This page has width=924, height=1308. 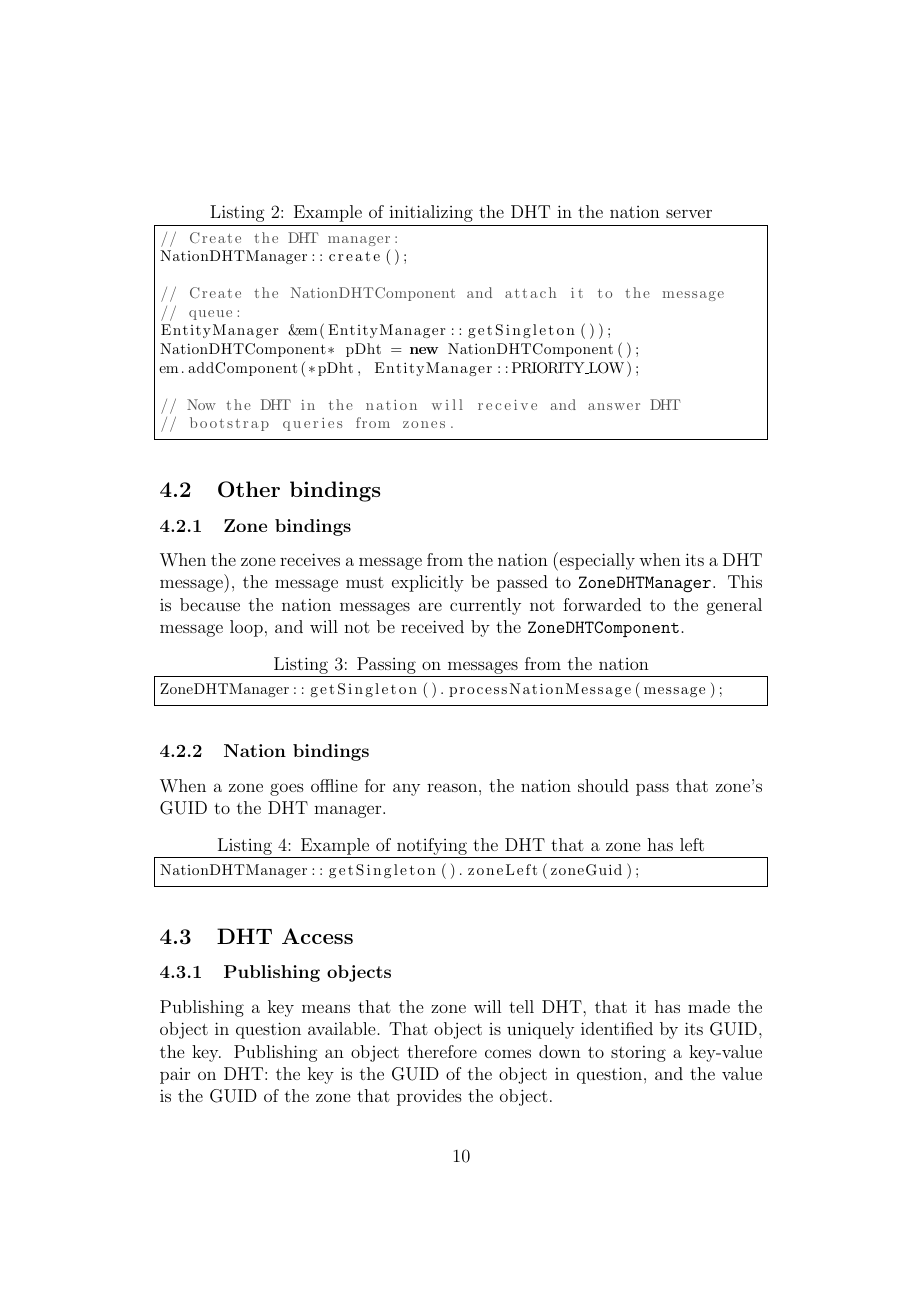 I want to click on initializing, so click(x=431, y=213).
